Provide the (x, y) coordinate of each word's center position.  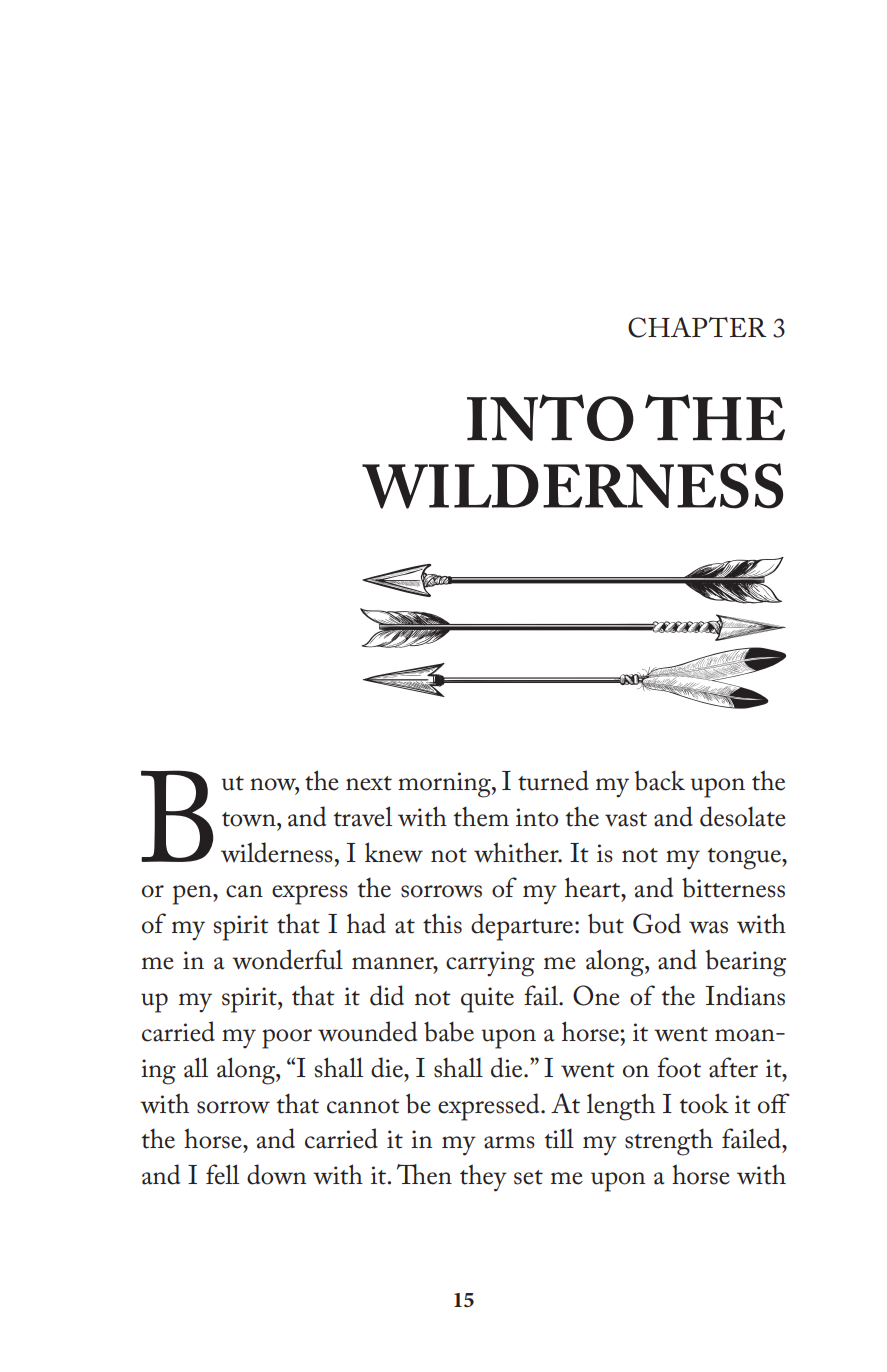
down (276, 1174)
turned (553, 780)
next (369, 783)
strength (669, 1142)
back (660, 780)
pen (193, 895)
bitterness (733, 887)
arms (509, 1142)
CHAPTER (697, 327)
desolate (743, 816)
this (442, 923)
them (481, 816)
